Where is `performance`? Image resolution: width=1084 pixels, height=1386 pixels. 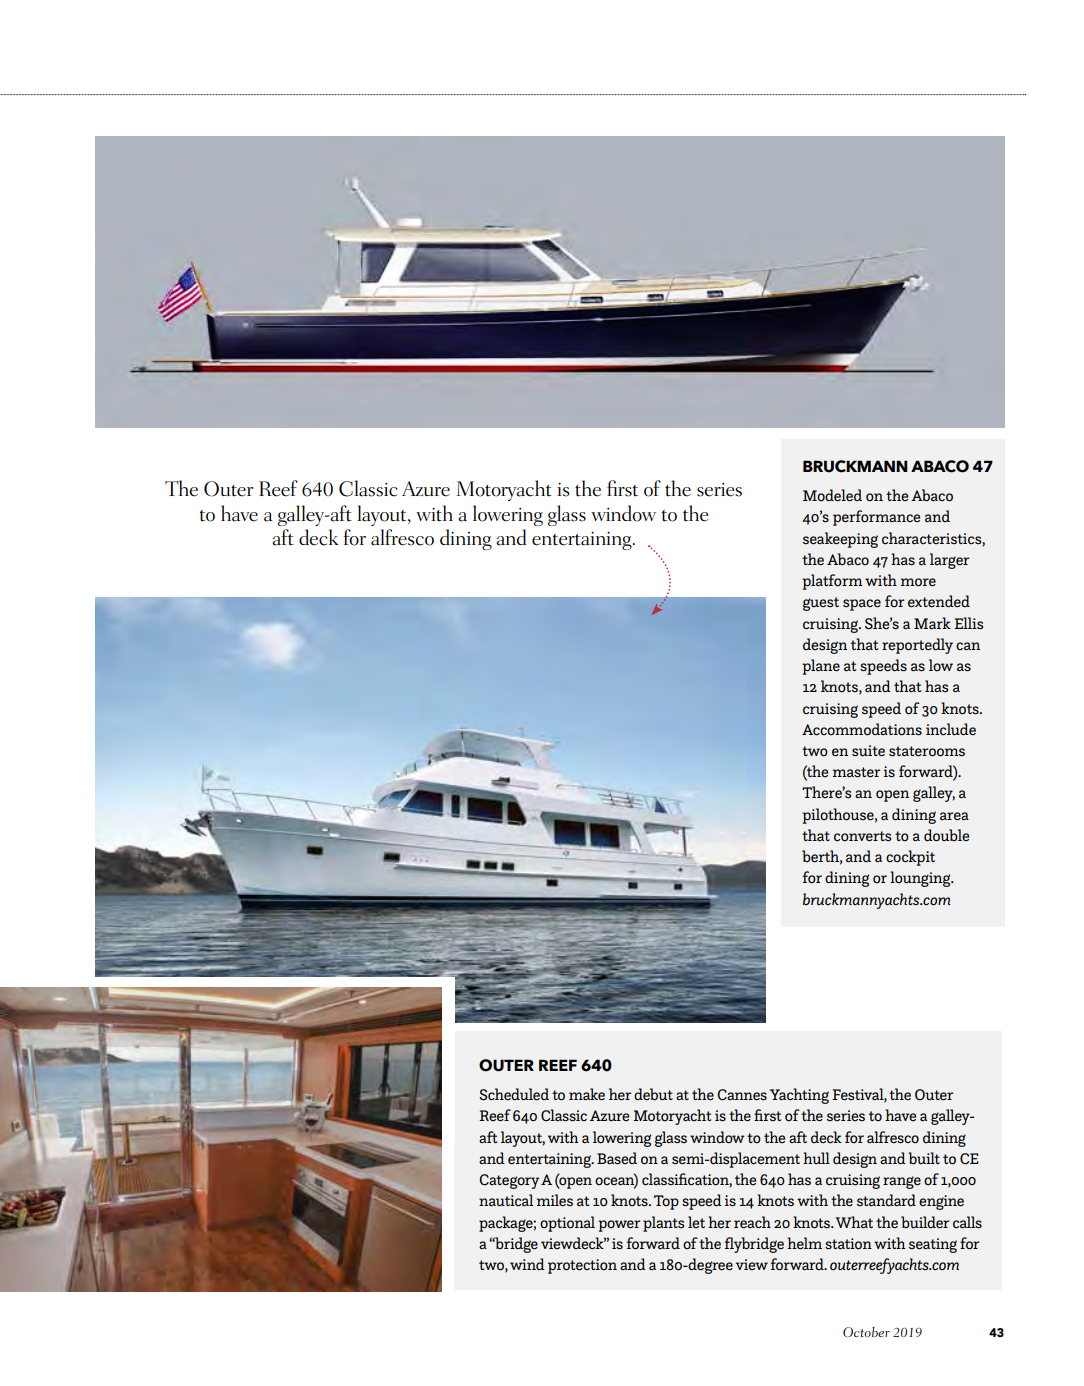
performance is located at coordinates (876, 518).
